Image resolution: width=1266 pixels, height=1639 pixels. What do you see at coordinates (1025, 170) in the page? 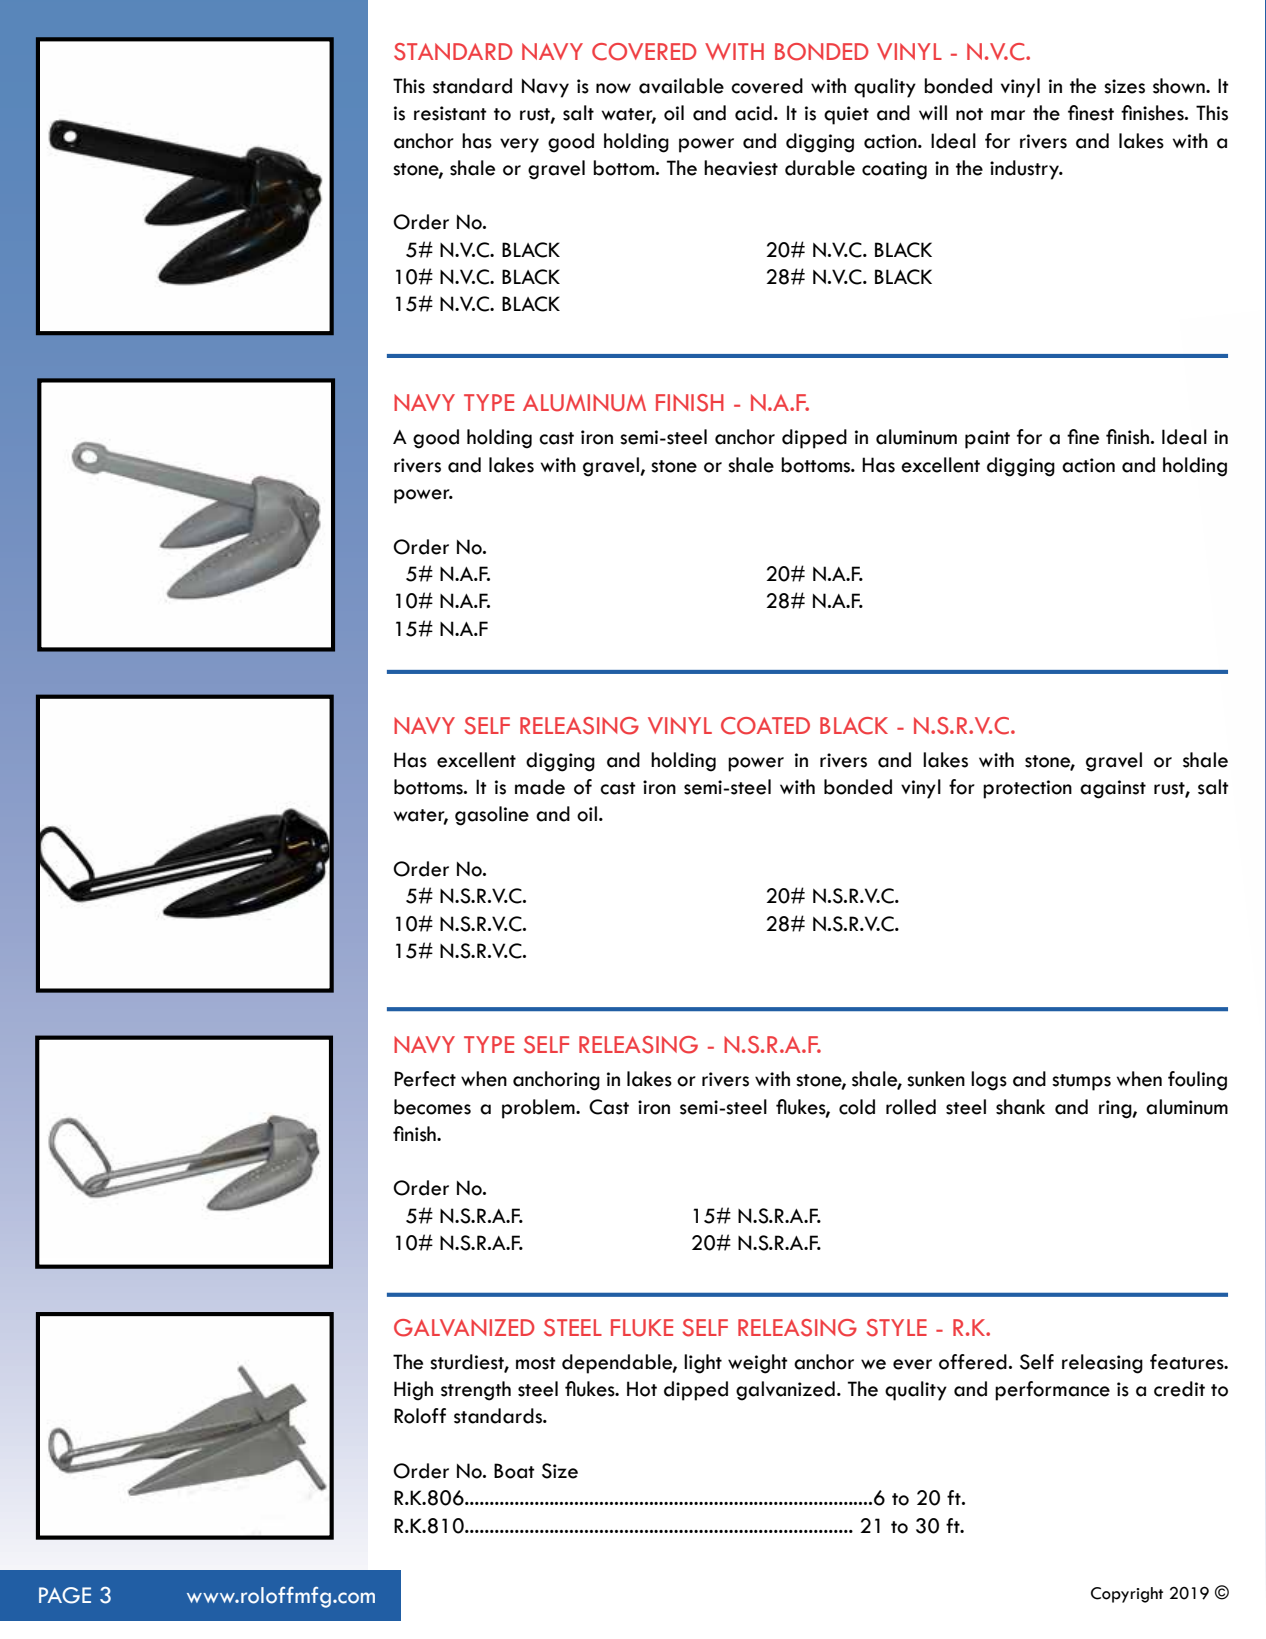
I see `industry` at bounding box center [1025, 170].
